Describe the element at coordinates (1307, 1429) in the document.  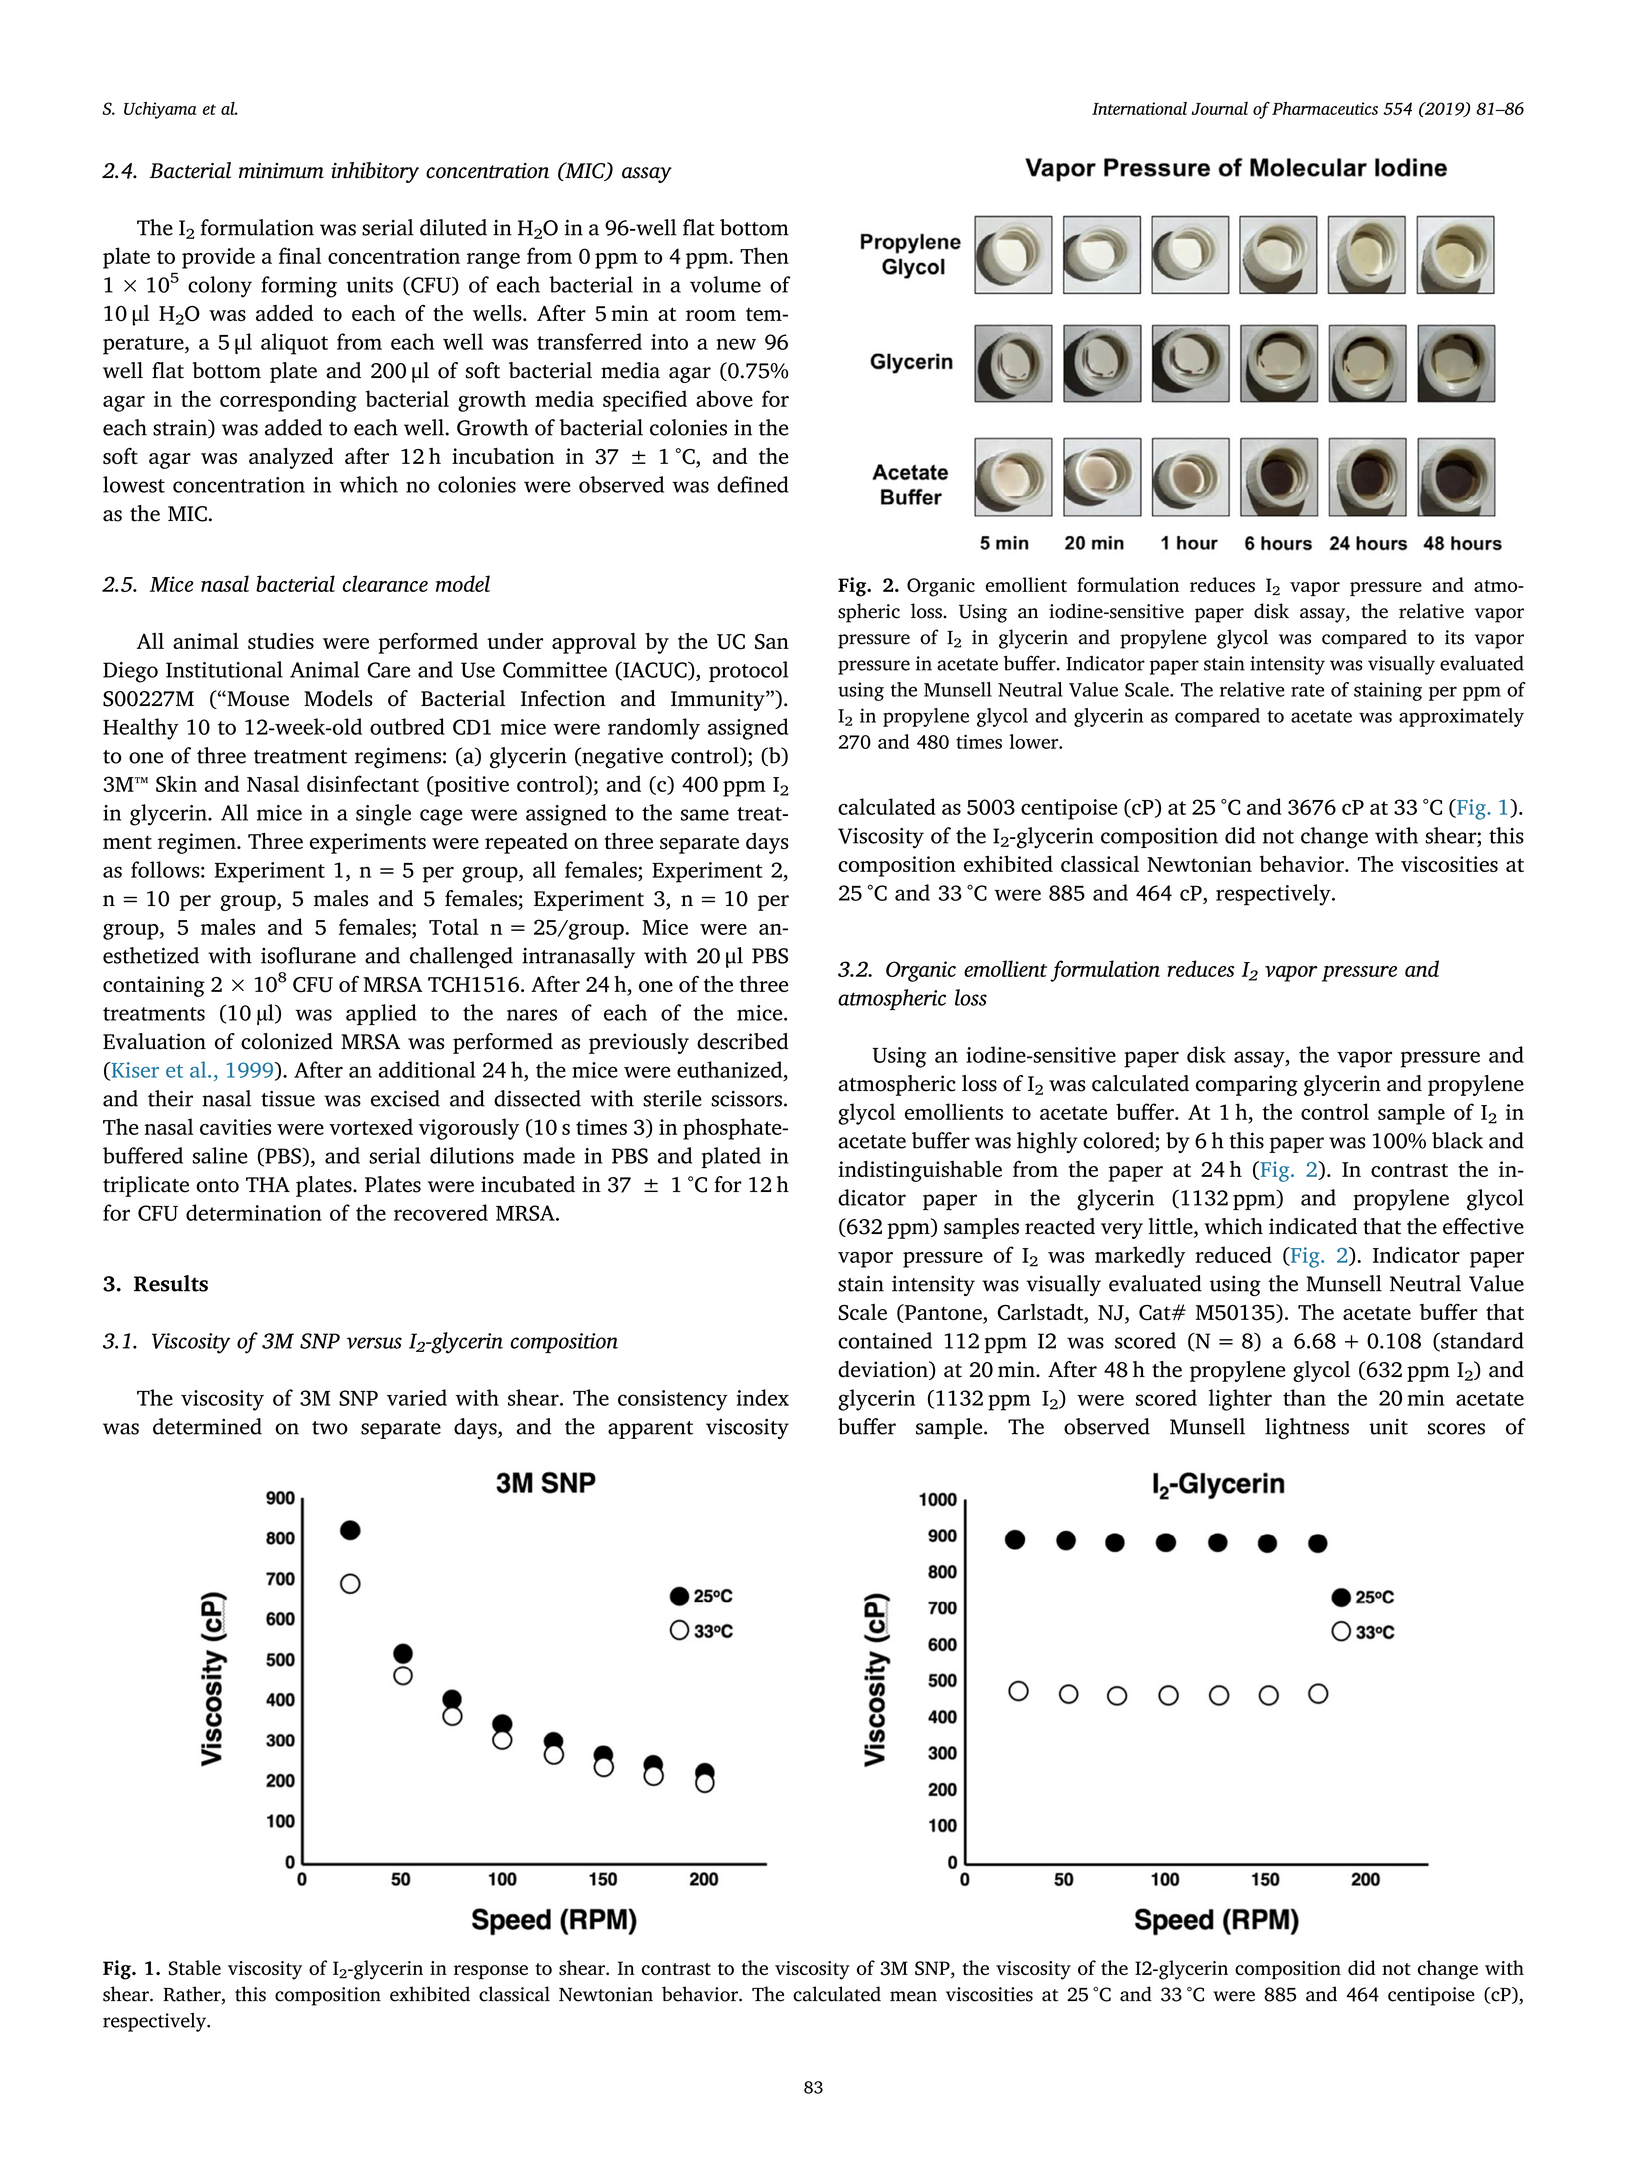
I see `lightness` at that location.
